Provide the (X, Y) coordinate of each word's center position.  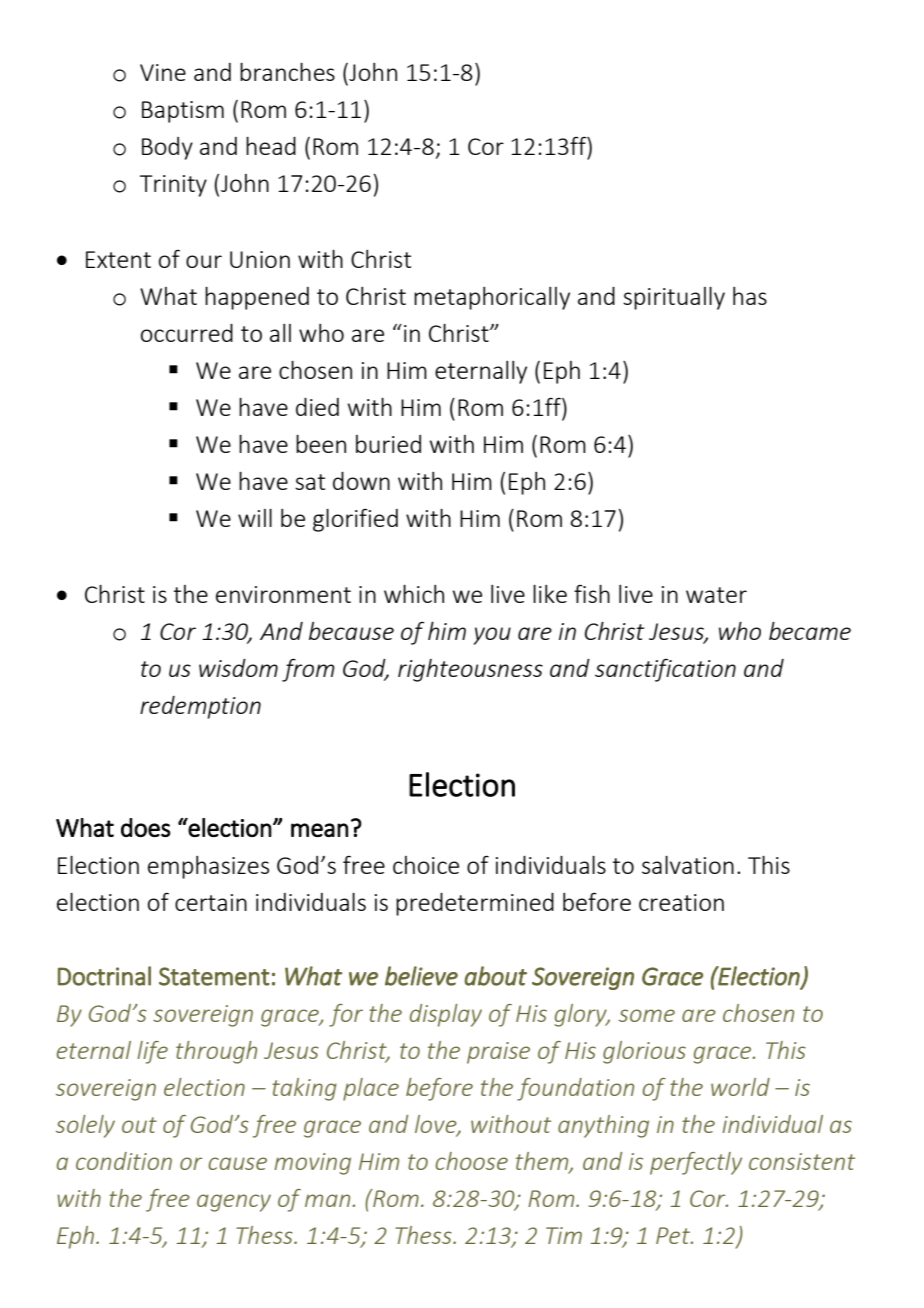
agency (234, 1203)
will (255, 518)
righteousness (470, 670)
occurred (187, 333)
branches (287, 72)
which (414, 594)
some (647, 1015)
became (810, 631)
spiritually (674, 298)
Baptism (183, 112)
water (716, 595)
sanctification (665, 670)
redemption (200, 707)
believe (421, 976)
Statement (214, 976)
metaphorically (492, 298)
